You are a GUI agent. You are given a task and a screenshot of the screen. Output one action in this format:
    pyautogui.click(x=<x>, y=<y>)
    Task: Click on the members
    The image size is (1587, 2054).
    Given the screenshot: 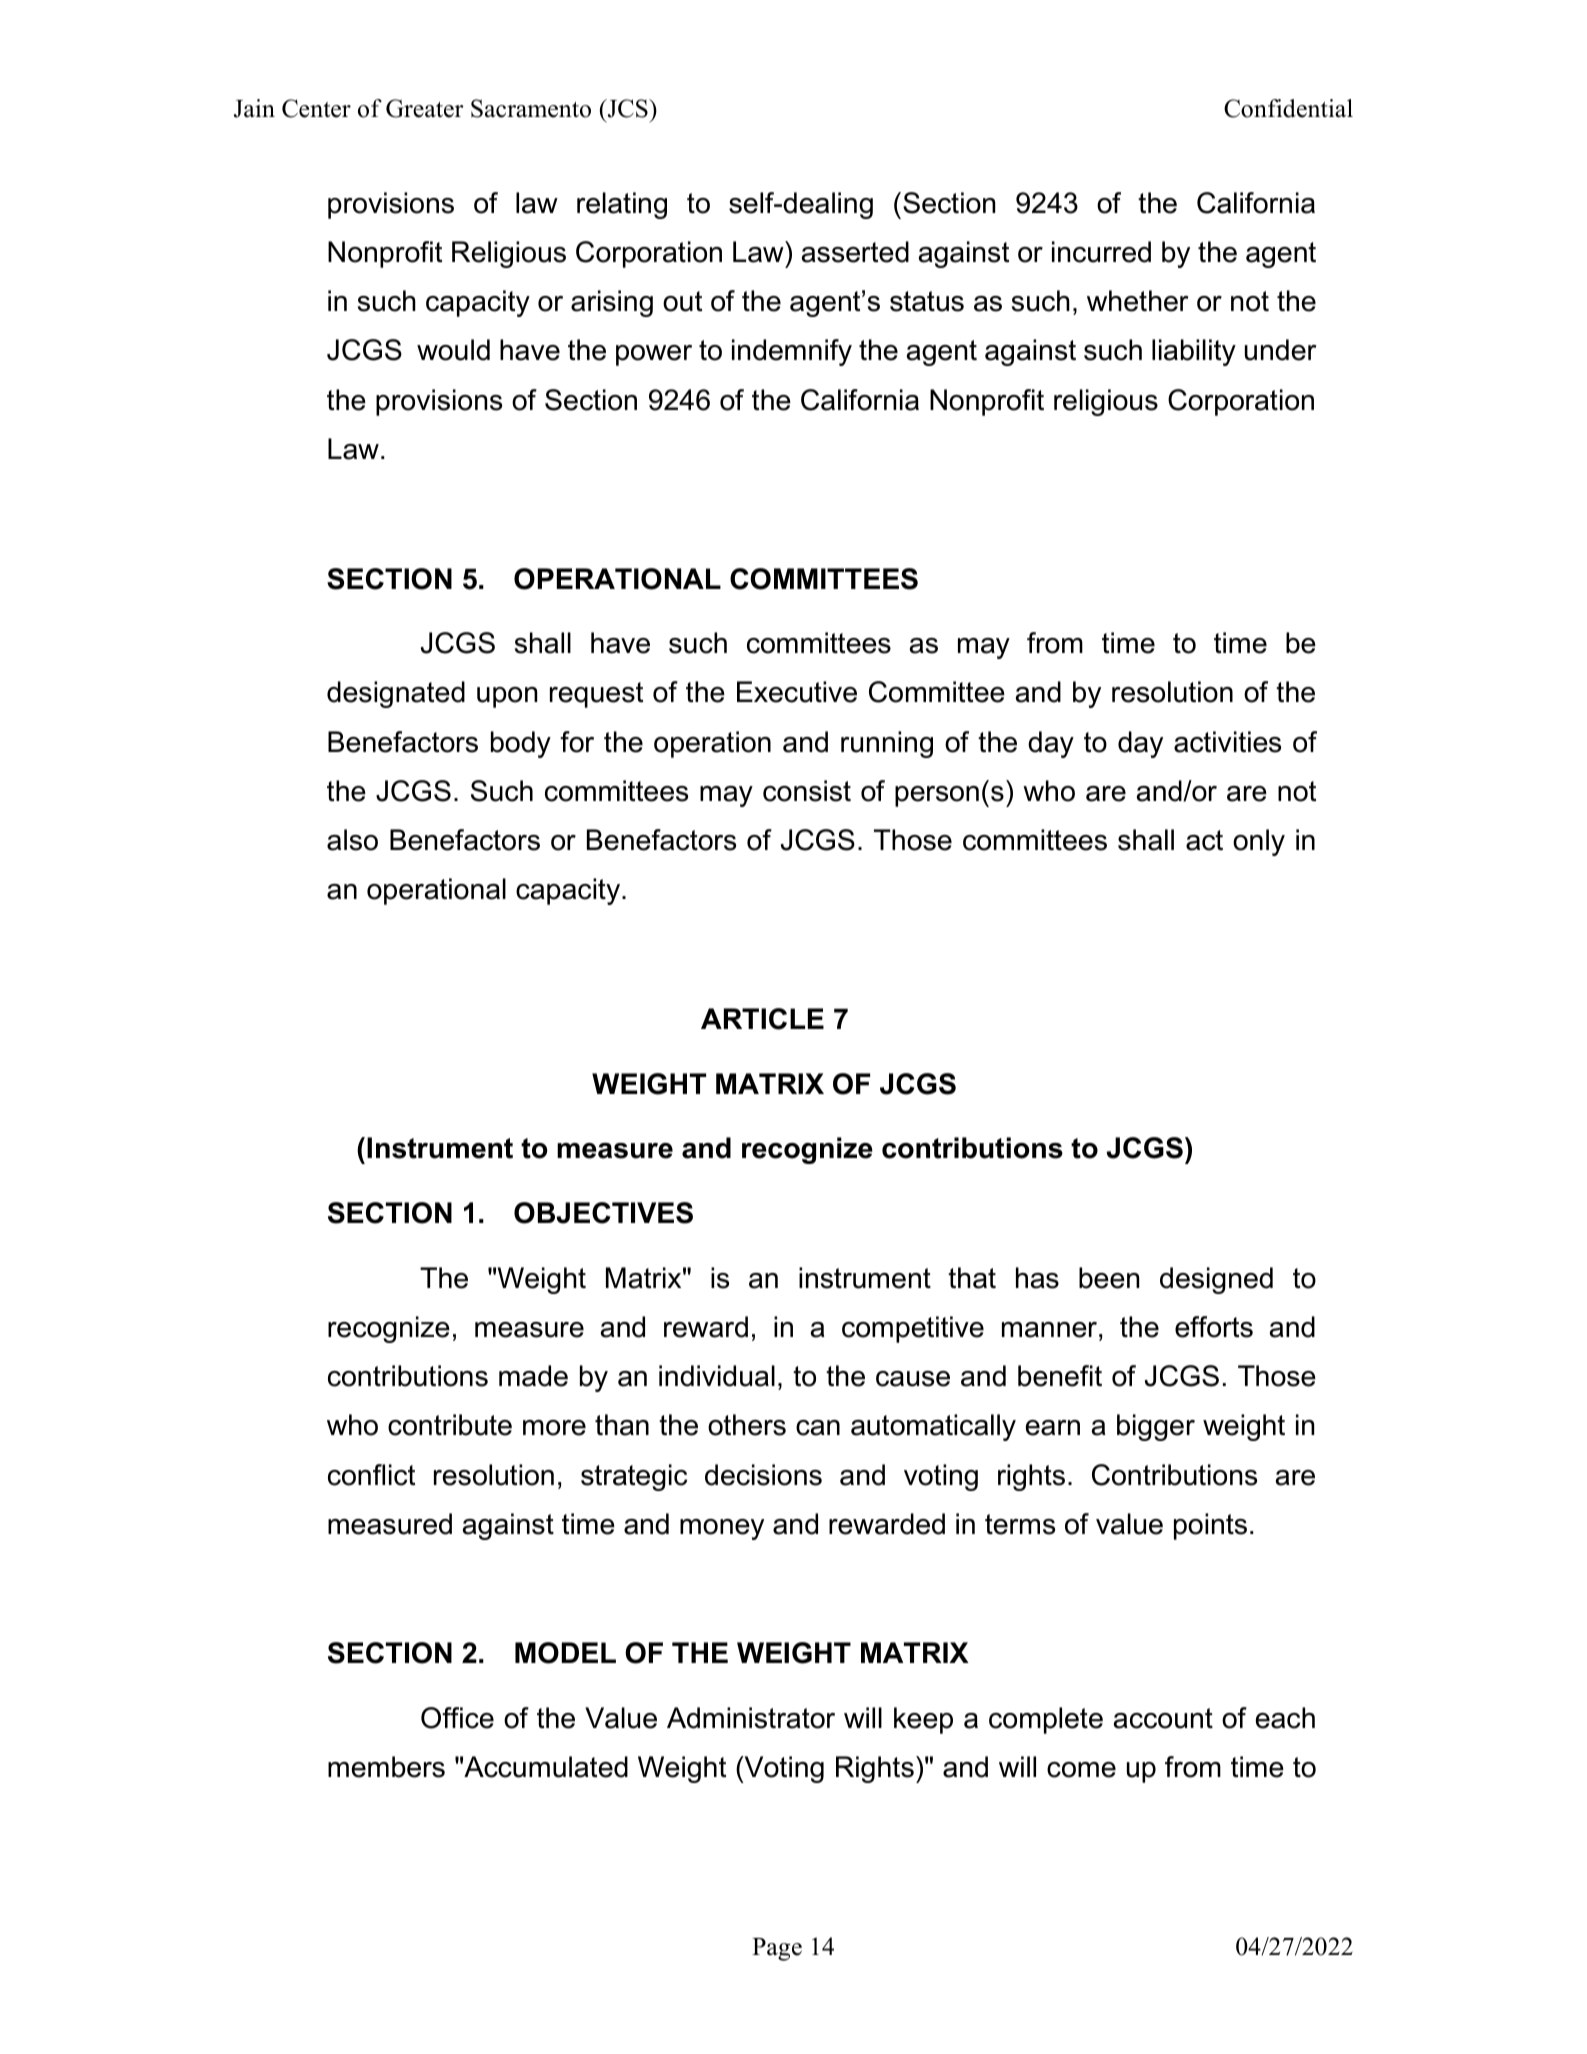 What is the action you would take?
    pyautogui.click(x=386, y=1767)
